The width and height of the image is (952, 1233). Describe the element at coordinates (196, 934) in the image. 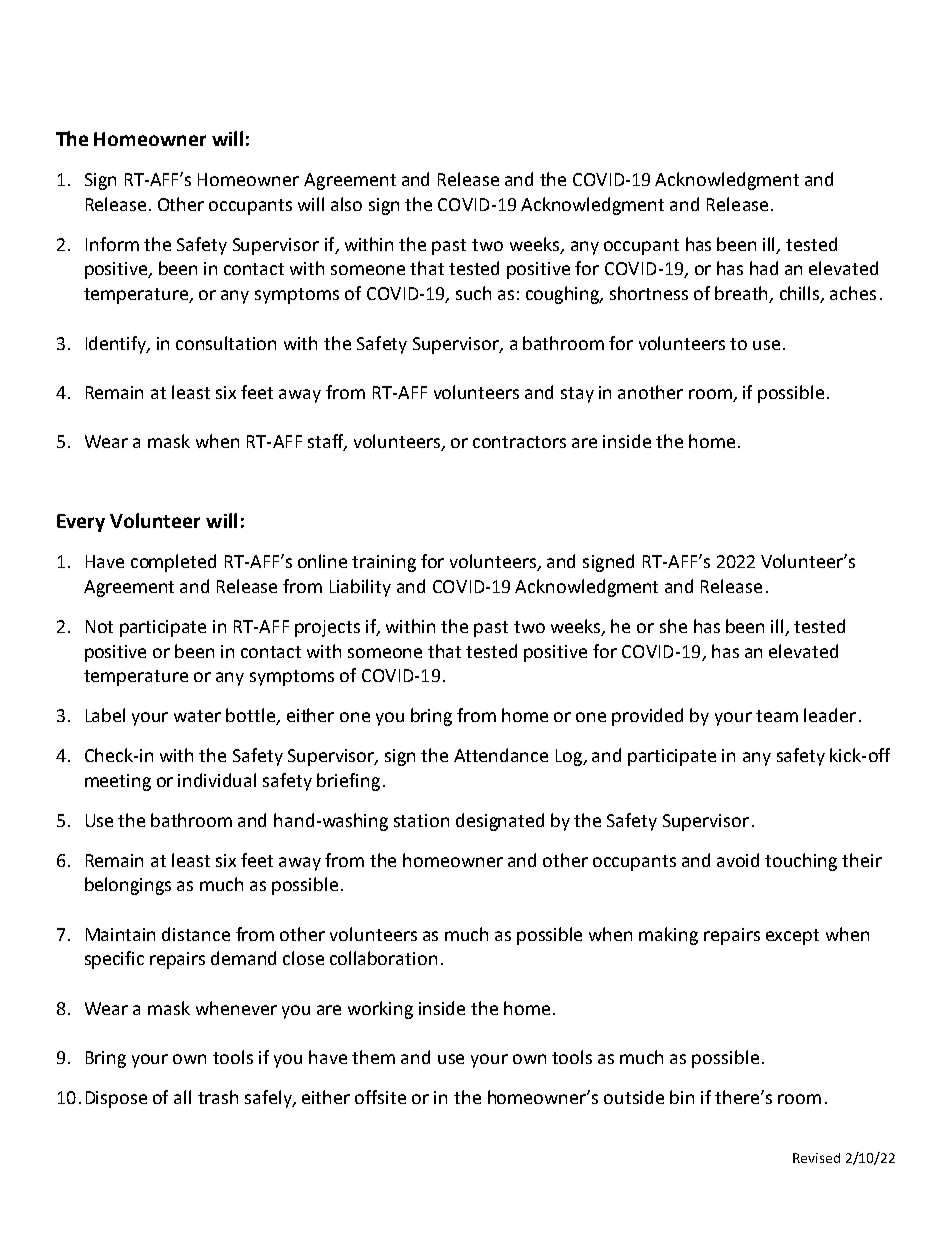

I see `distance` at that location.
